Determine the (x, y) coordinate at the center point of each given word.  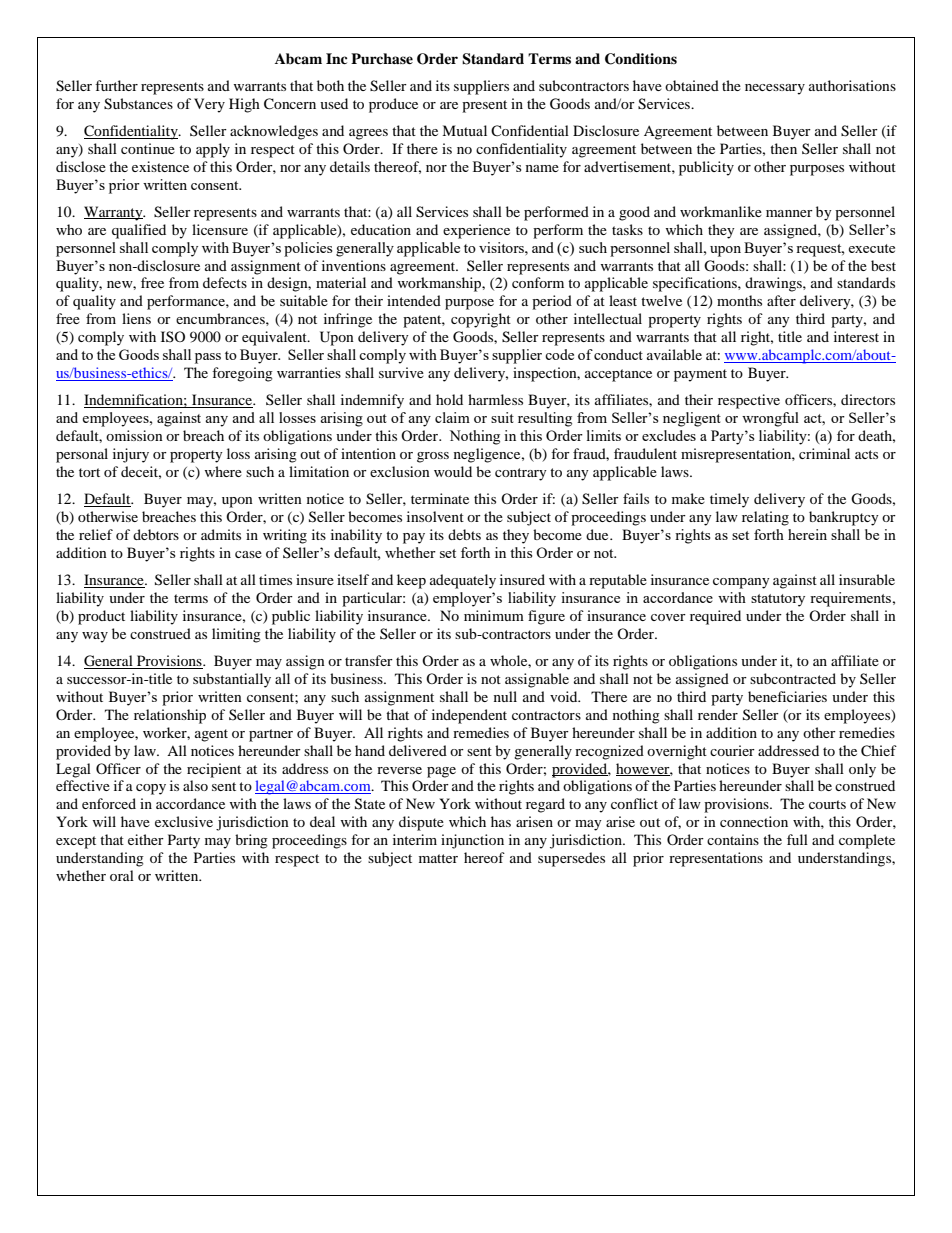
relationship (170, 716)
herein (807, 534)
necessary (775, 89)
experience (476, 231)
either (146, 839)
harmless (495, 399)
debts (464, 534)
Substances (138, 104)
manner (789, 213)
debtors (156, 534)
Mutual (464, 130)
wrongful (770, 419)
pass (208, 358)
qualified (139, 231)
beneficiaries (787, 696)
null (505, 696)
